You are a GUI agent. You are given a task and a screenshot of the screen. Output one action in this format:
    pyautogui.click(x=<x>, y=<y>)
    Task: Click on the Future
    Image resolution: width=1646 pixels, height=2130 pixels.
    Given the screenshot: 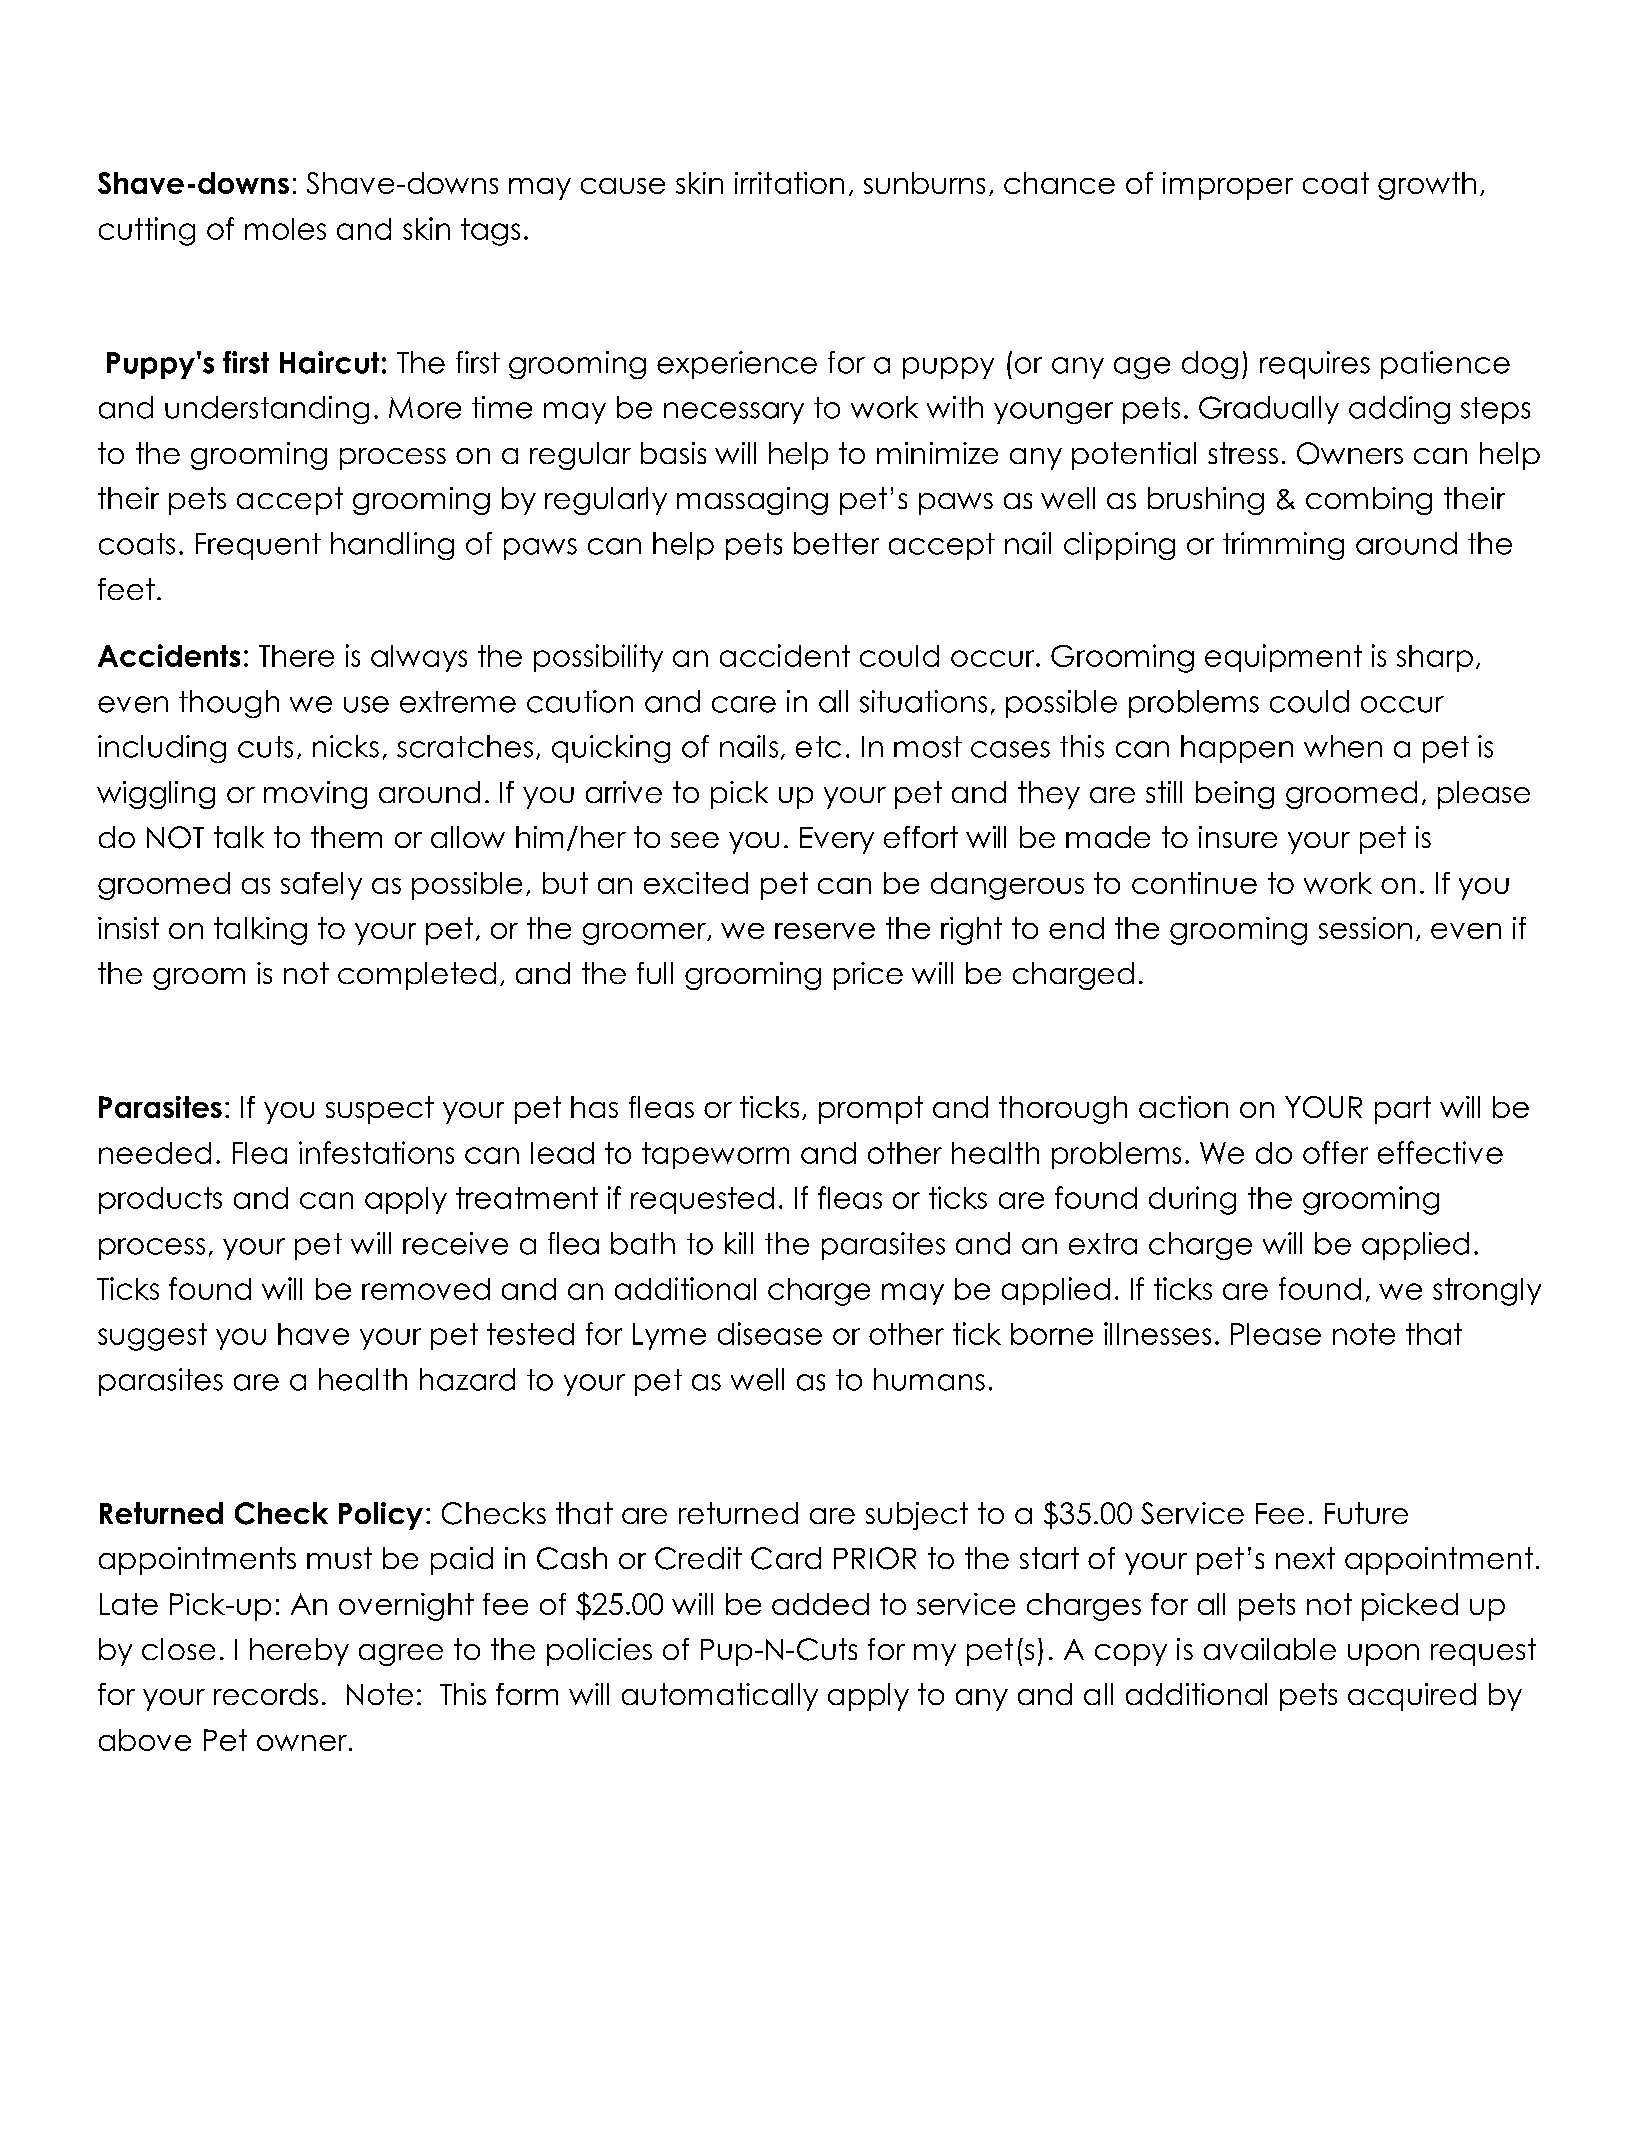 What is the action you would take?
    pyautogui.click(x=1366, y=1513)
